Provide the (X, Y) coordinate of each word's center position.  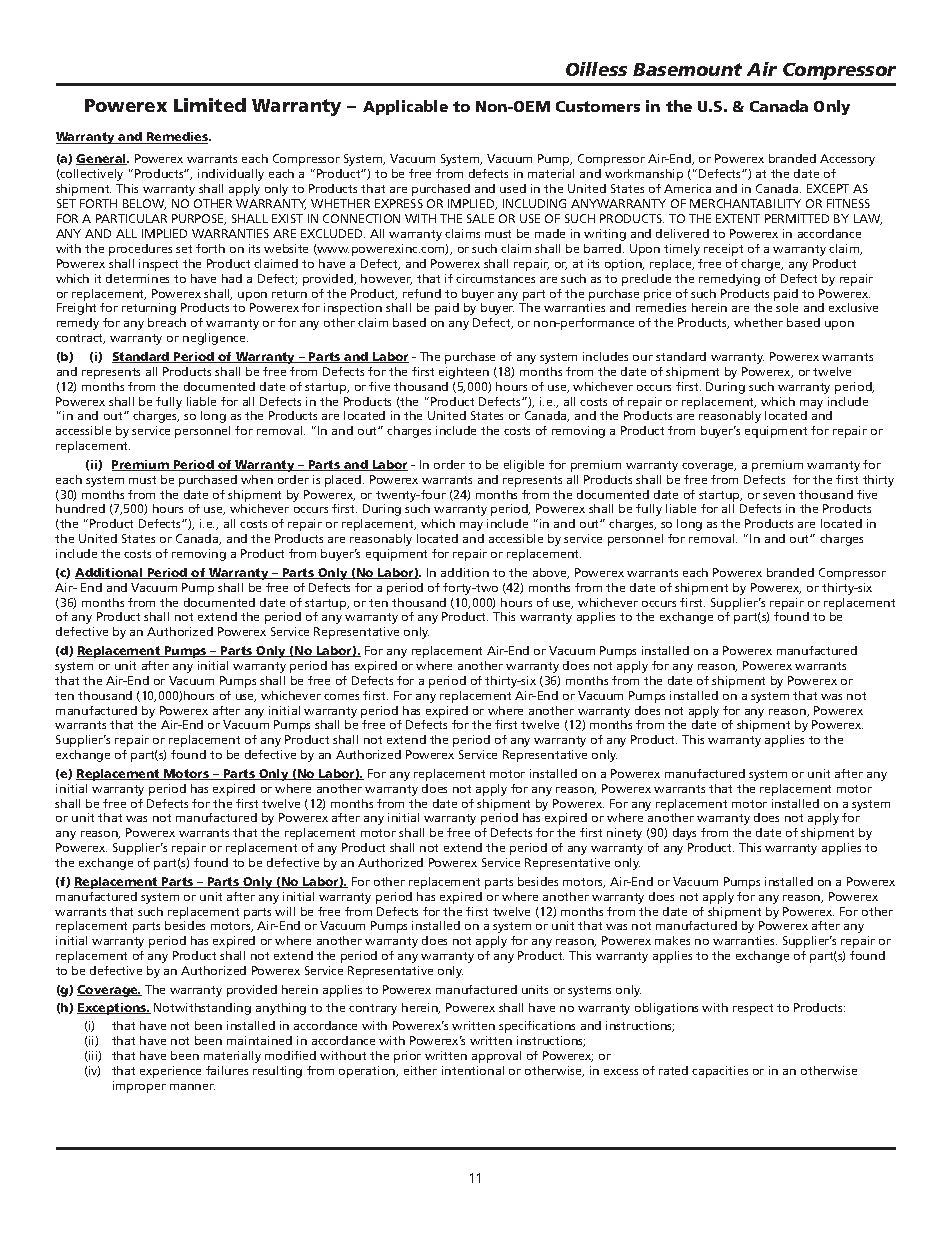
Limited (210, 105)
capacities (720, 1072)
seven (779, 496)
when (257, 479)
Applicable (405, 107)
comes (341, 697)
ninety (624, 834)
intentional (473, 1070)
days (684, 834)
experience (170, 1072)
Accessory (847, 160)
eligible (524, 466)
